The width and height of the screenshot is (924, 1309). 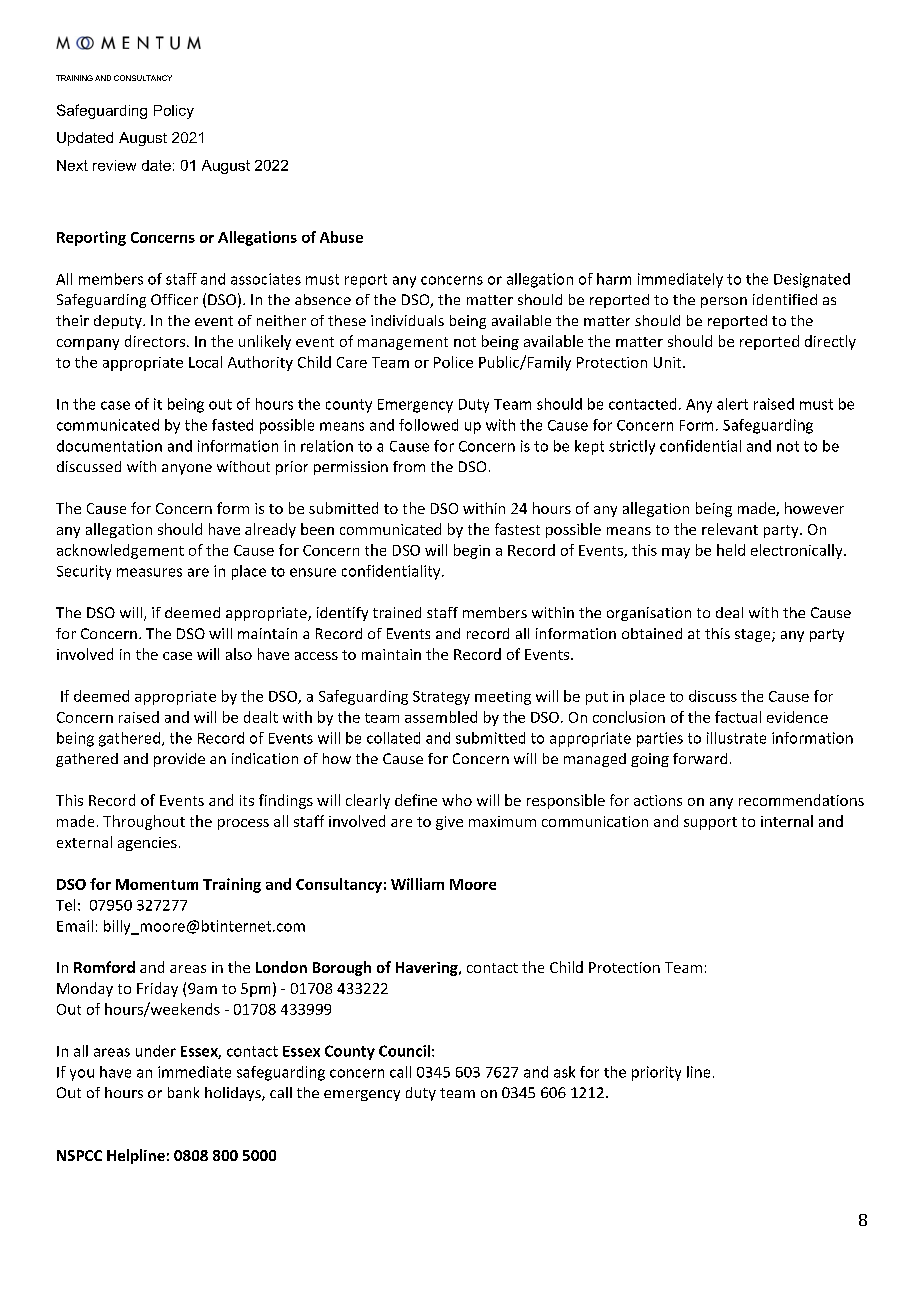 What do you see at coordinates (397, 612) in the screenshot?
I see `trained` at bounding box center [397, 612].
